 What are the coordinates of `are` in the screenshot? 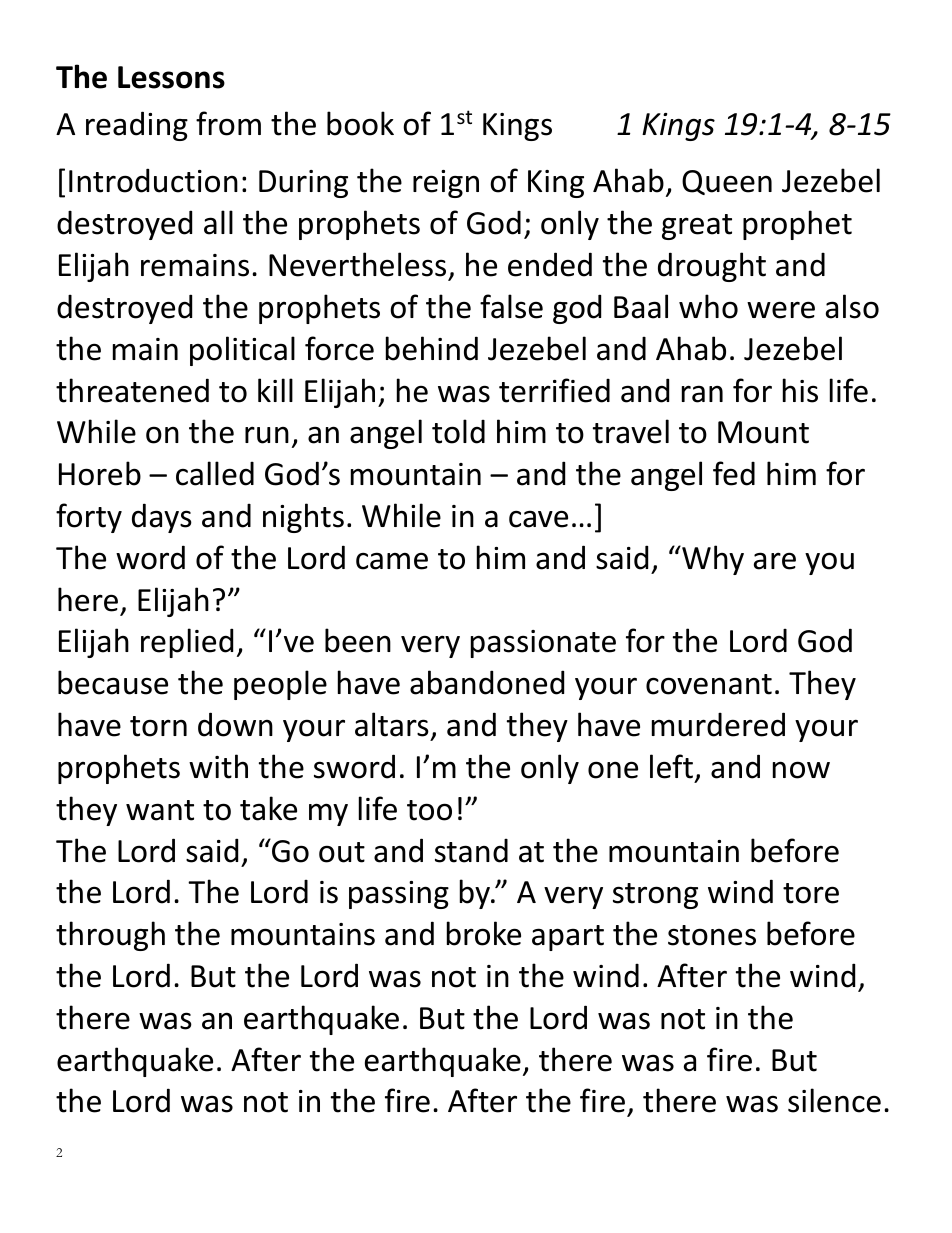 It's located at (775, 561).
